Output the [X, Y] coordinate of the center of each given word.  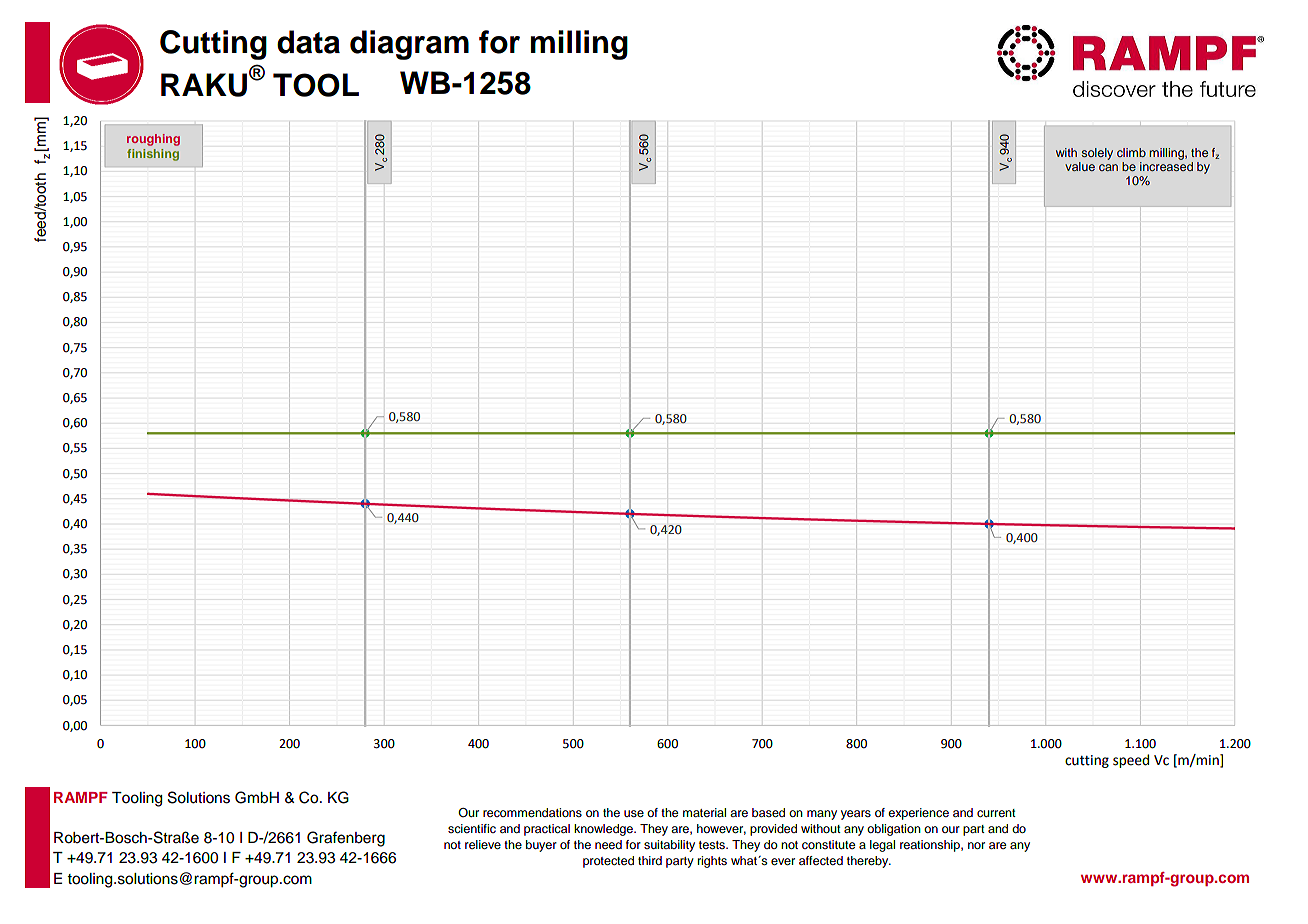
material [704, 812]
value [1080, 166]
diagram [409, 45]
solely [1097, 154]
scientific [472, 828]
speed [1131, 761]
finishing [153, 155]
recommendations [532, 812]
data [308, 42]
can [1108, 167]
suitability [669, 846]
